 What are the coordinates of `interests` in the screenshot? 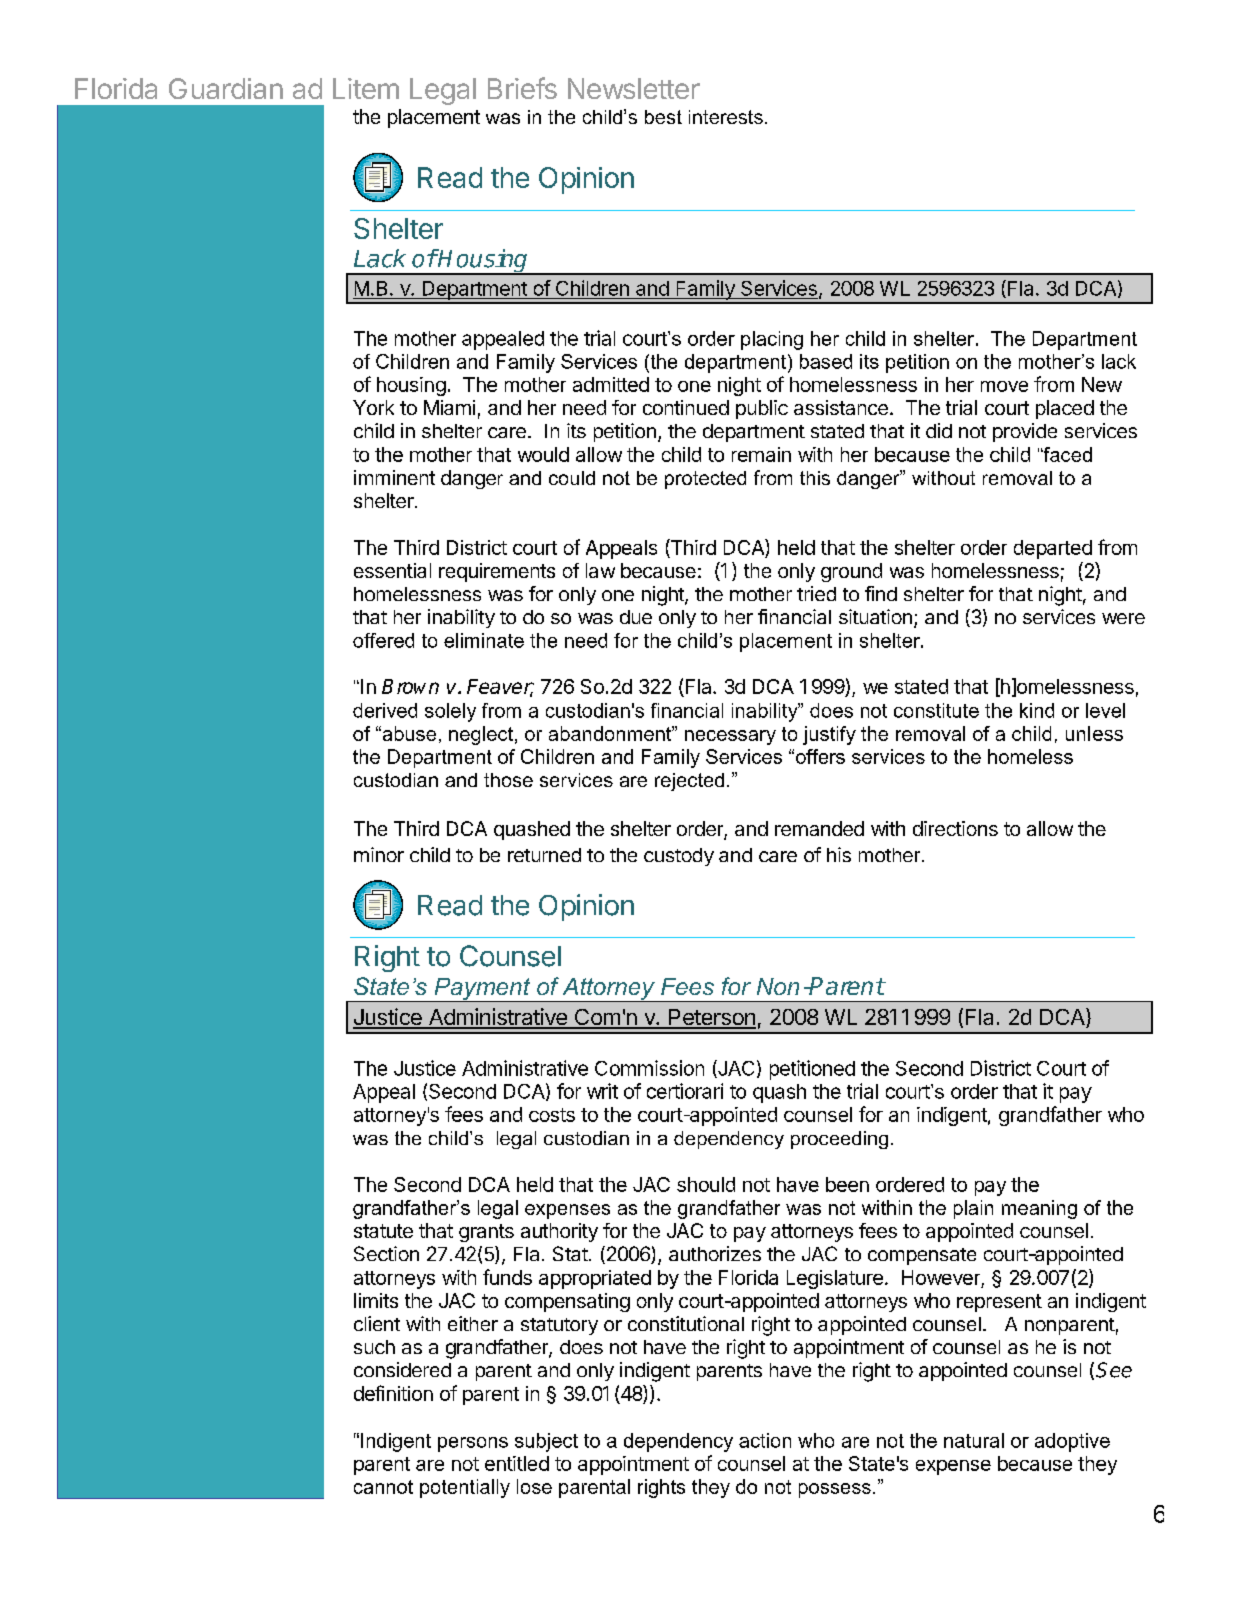 It's located at (726, 117).
